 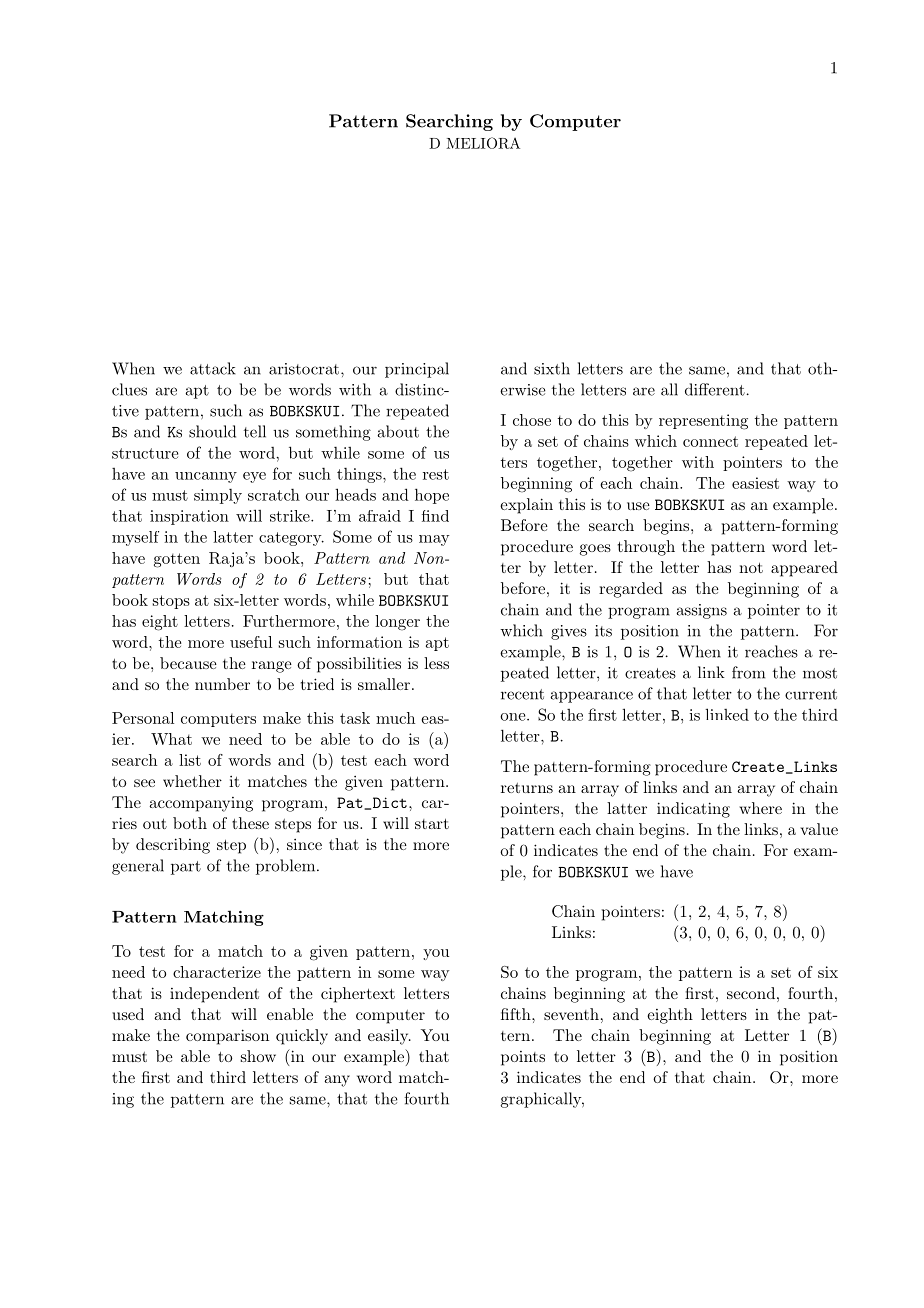 What do you see at coordinates (523, 1058) in the image?
I see `points` at bounding box center [523, 1058].
